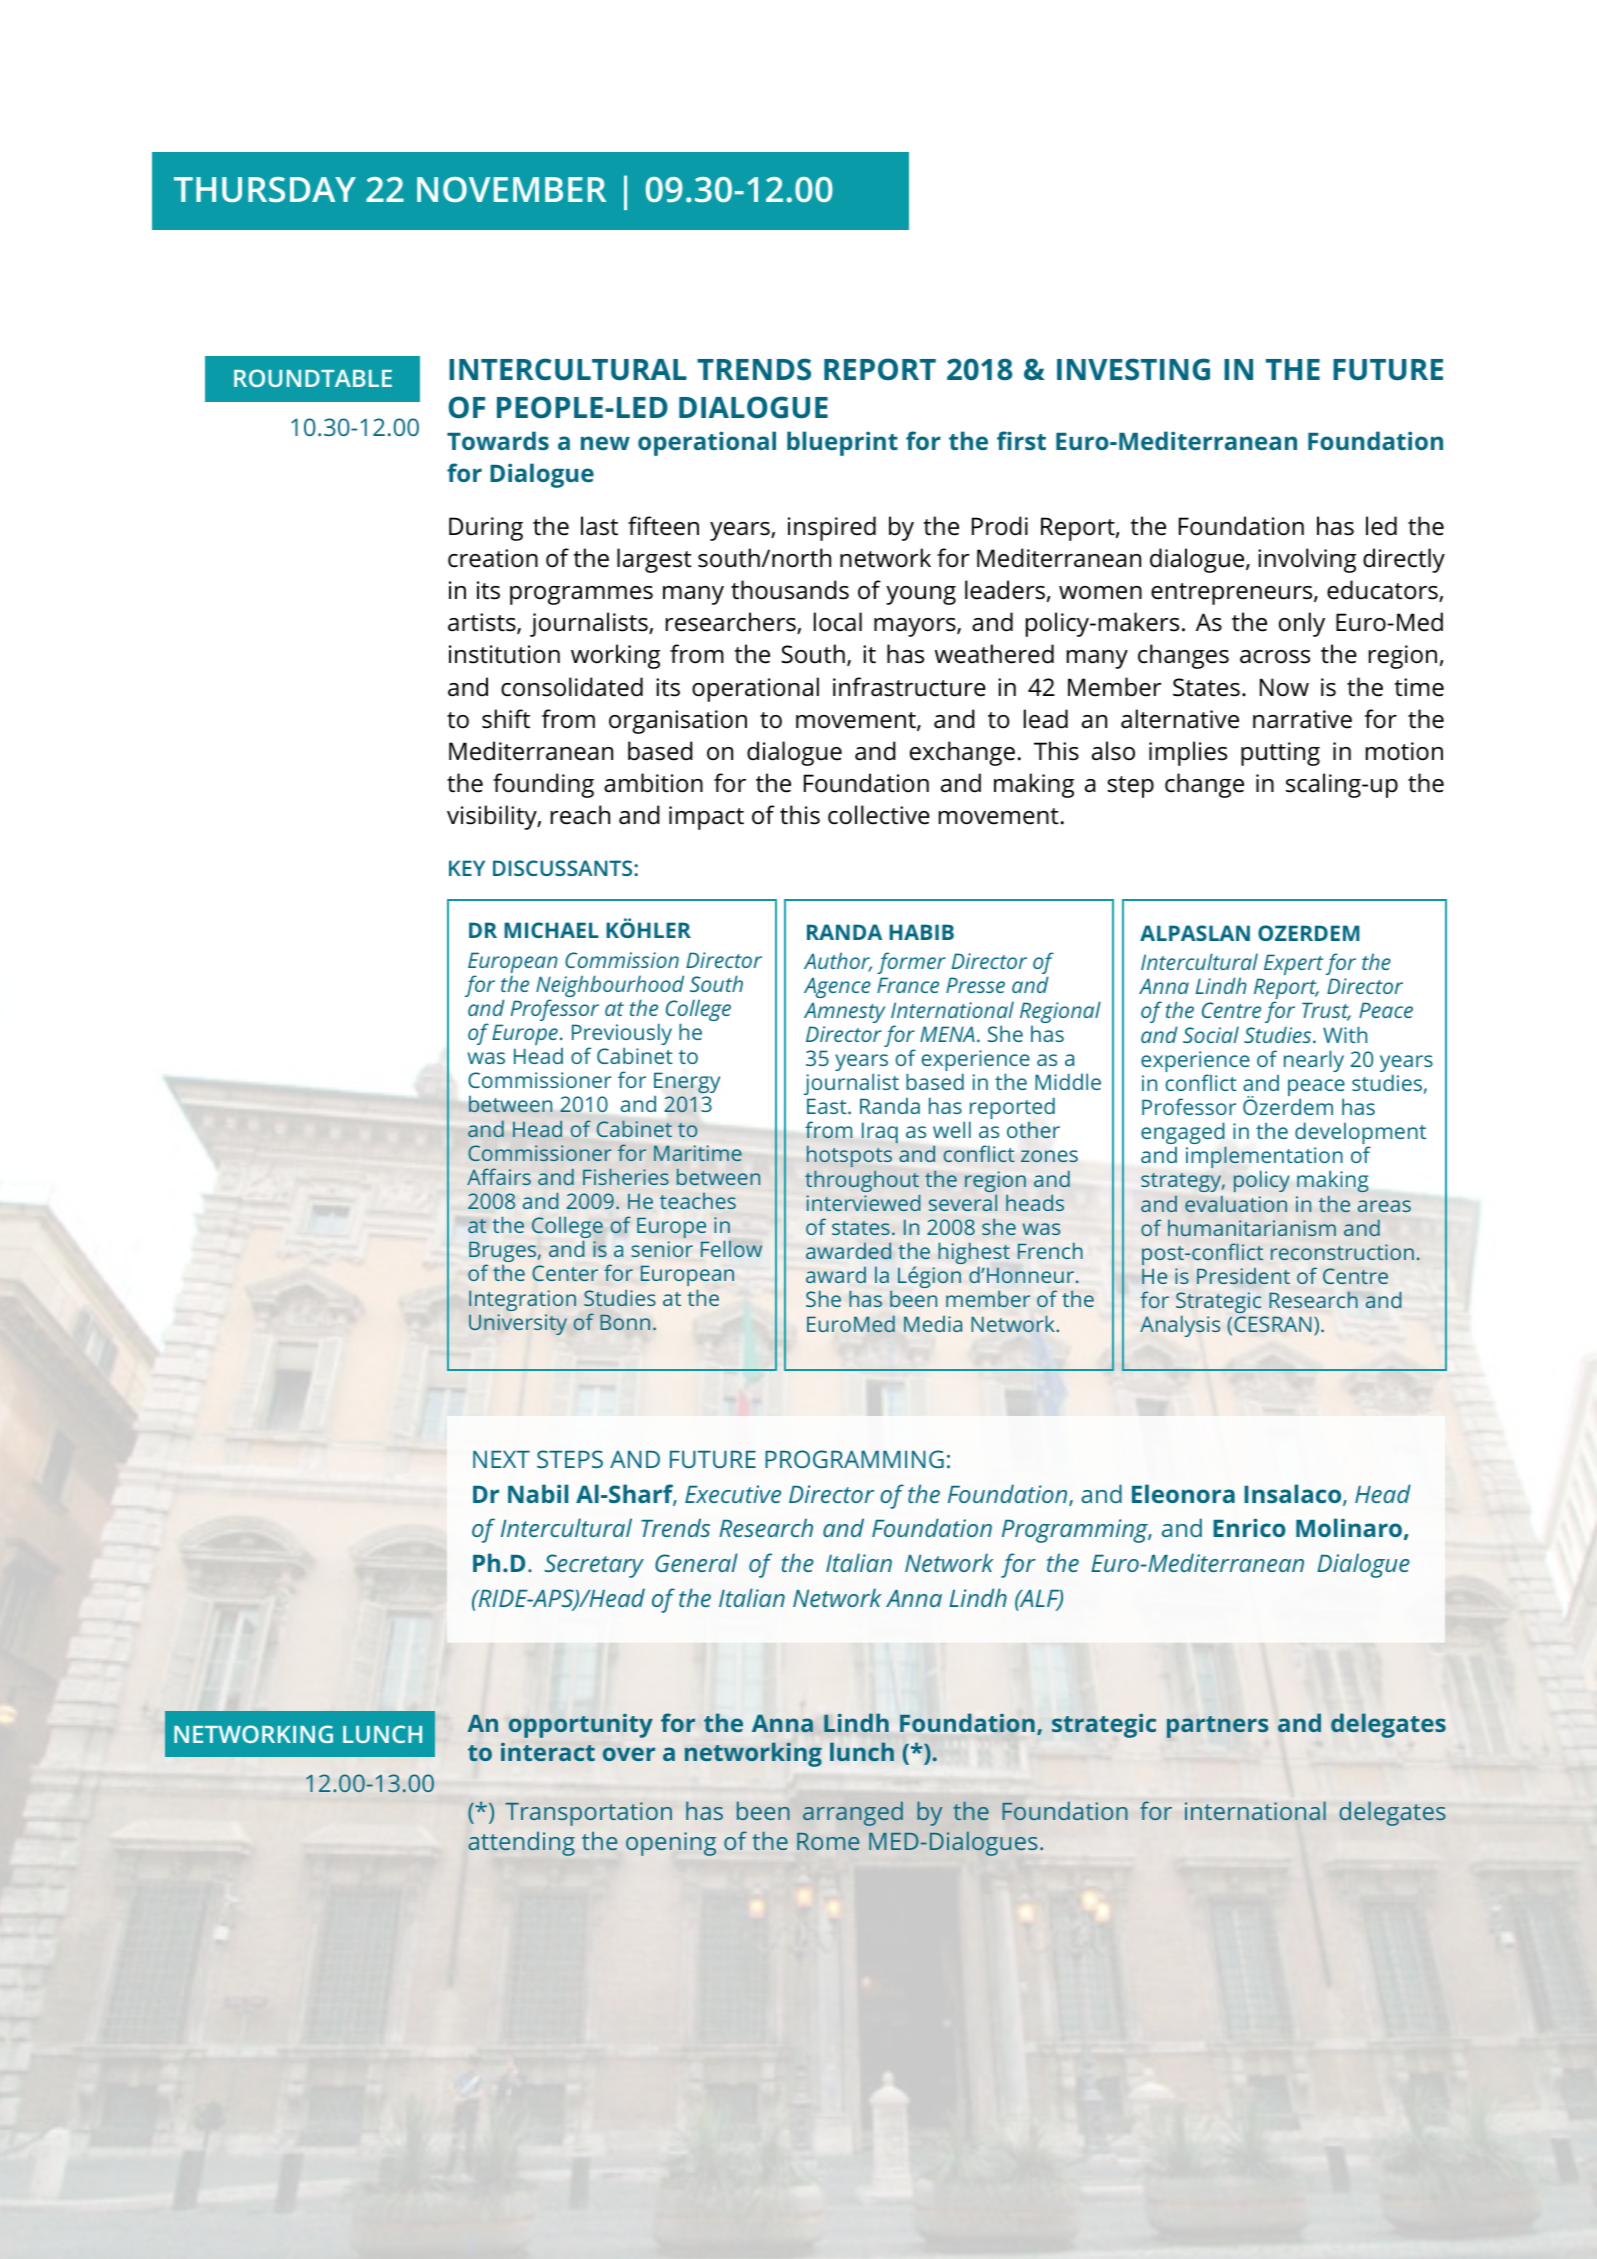  Describe the element at coordinates (844, 1012) in the screenshot. I see `Amnesty` at that location.
